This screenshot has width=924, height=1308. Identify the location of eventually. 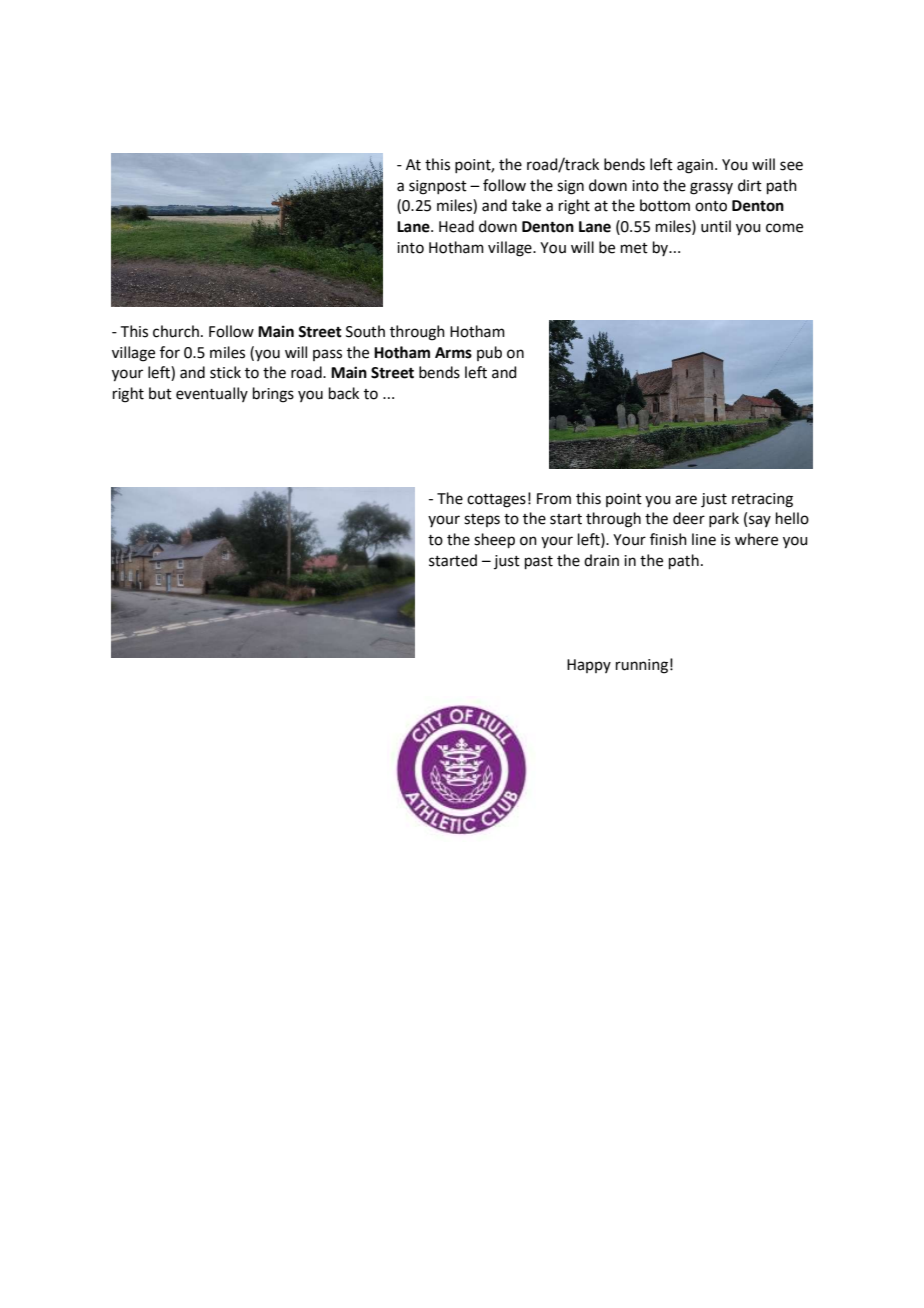
(212, 394).
